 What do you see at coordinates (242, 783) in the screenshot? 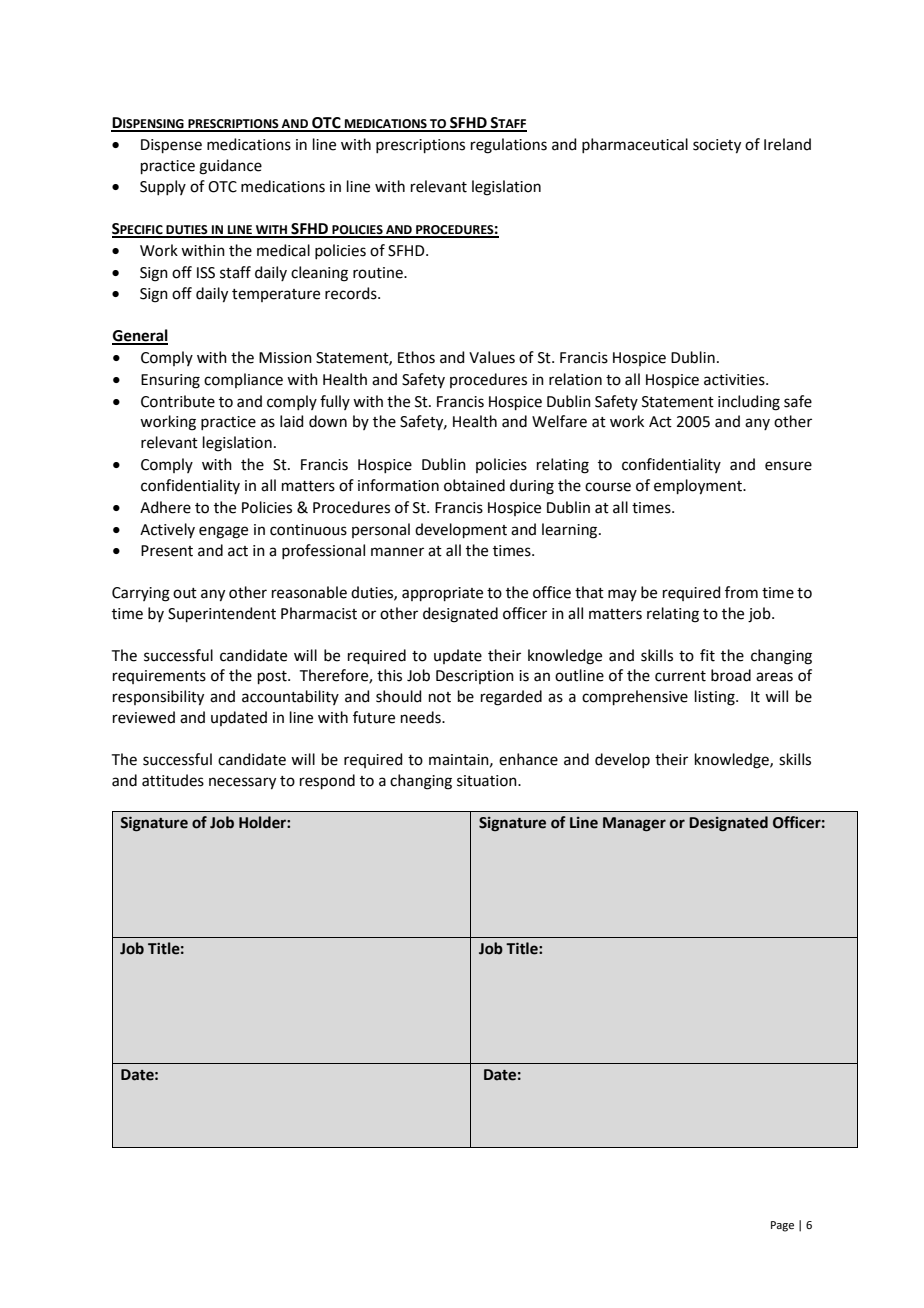
I see `necessary` at bounding box center [242, 783].
